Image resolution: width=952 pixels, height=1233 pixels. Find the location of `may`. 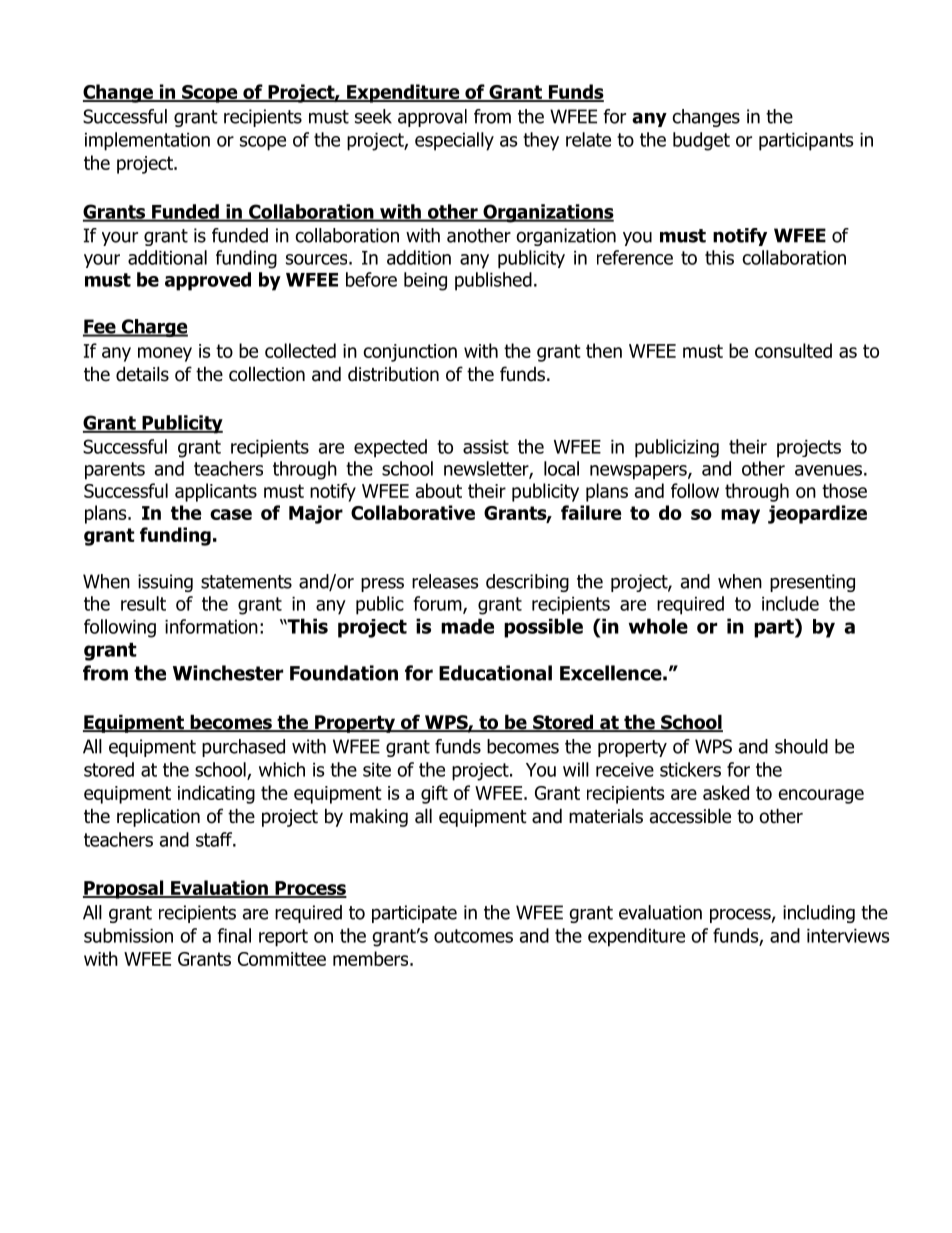

may is located at coordinates (740, 516).
